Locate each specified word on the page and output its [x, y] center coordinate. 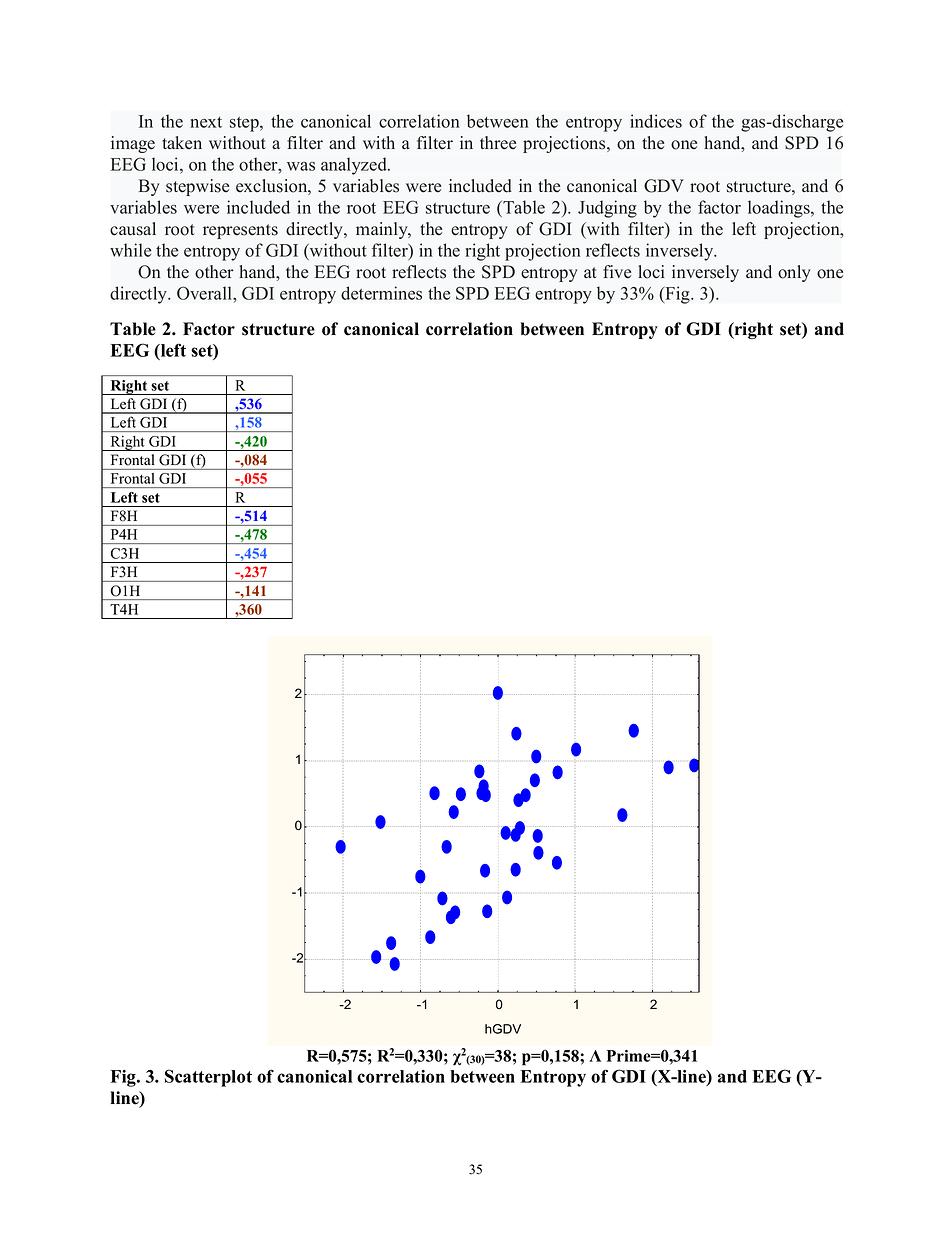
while [130, 250]
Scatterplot [208, 1078]
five [617, 272]
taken [182, 143]
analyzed [355, 166]
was [301, 166]
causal [133, 229]
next [206, 122]
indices [656, 121]
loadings [780, 209]
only [794, 273]
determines [381, 293]
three [498, 143]
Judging [607, 209]
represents [240, 231]
